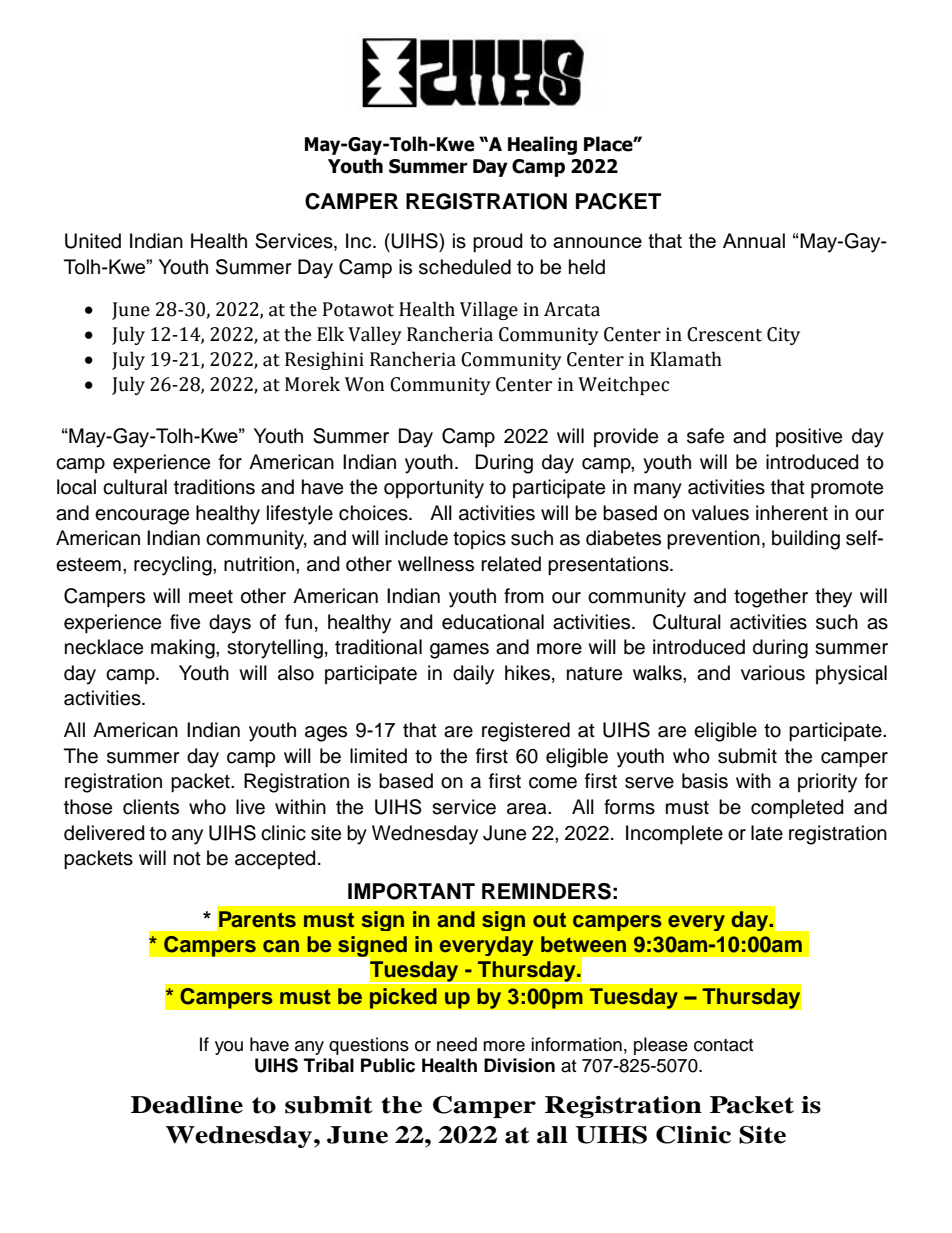 The width and height of the screenshot is (952, 1233). Describe the element at coordinates (187, 1105) in the screenshot. I see `Deadline` at that location.
